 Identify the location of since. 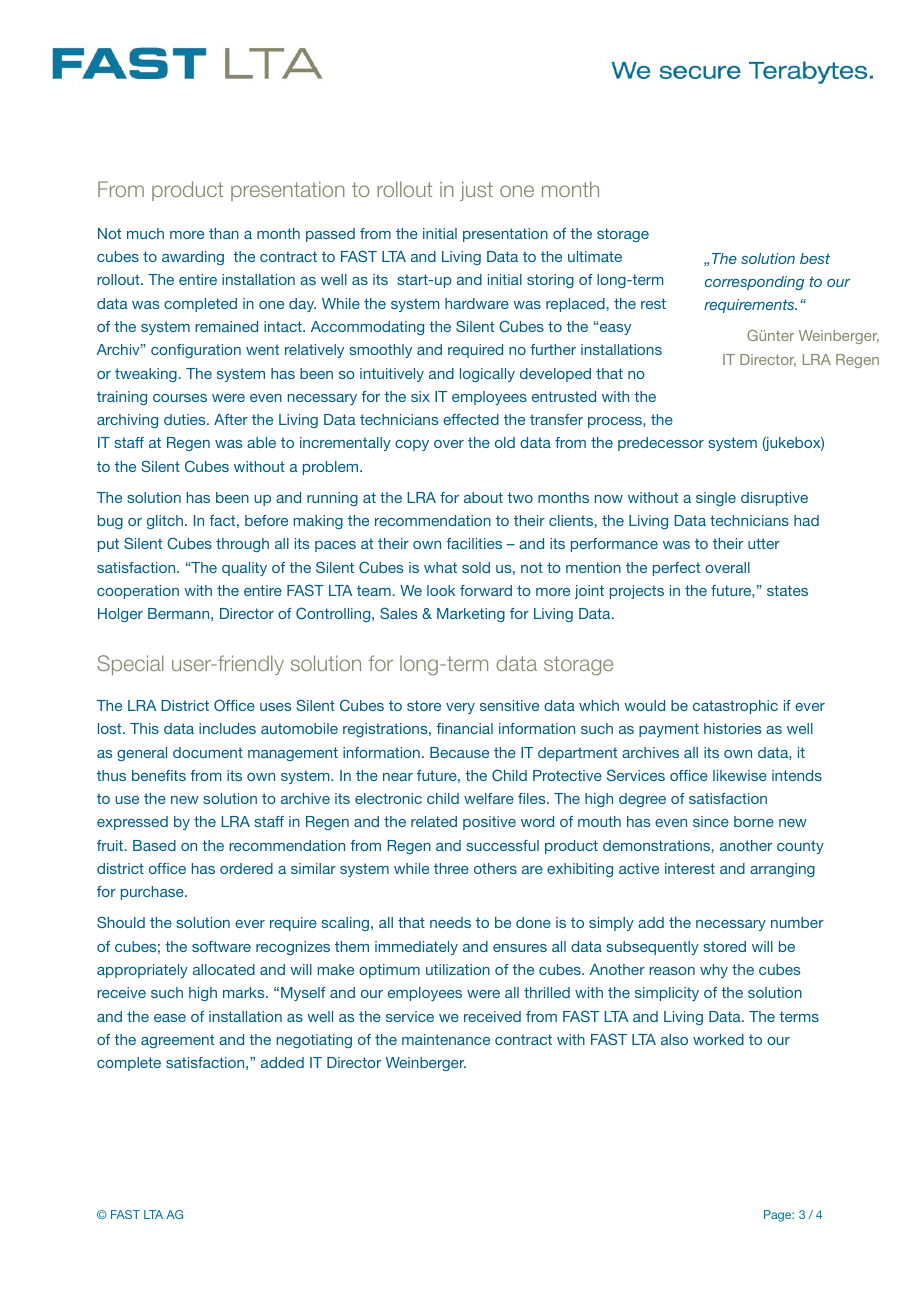
(711, 821).
